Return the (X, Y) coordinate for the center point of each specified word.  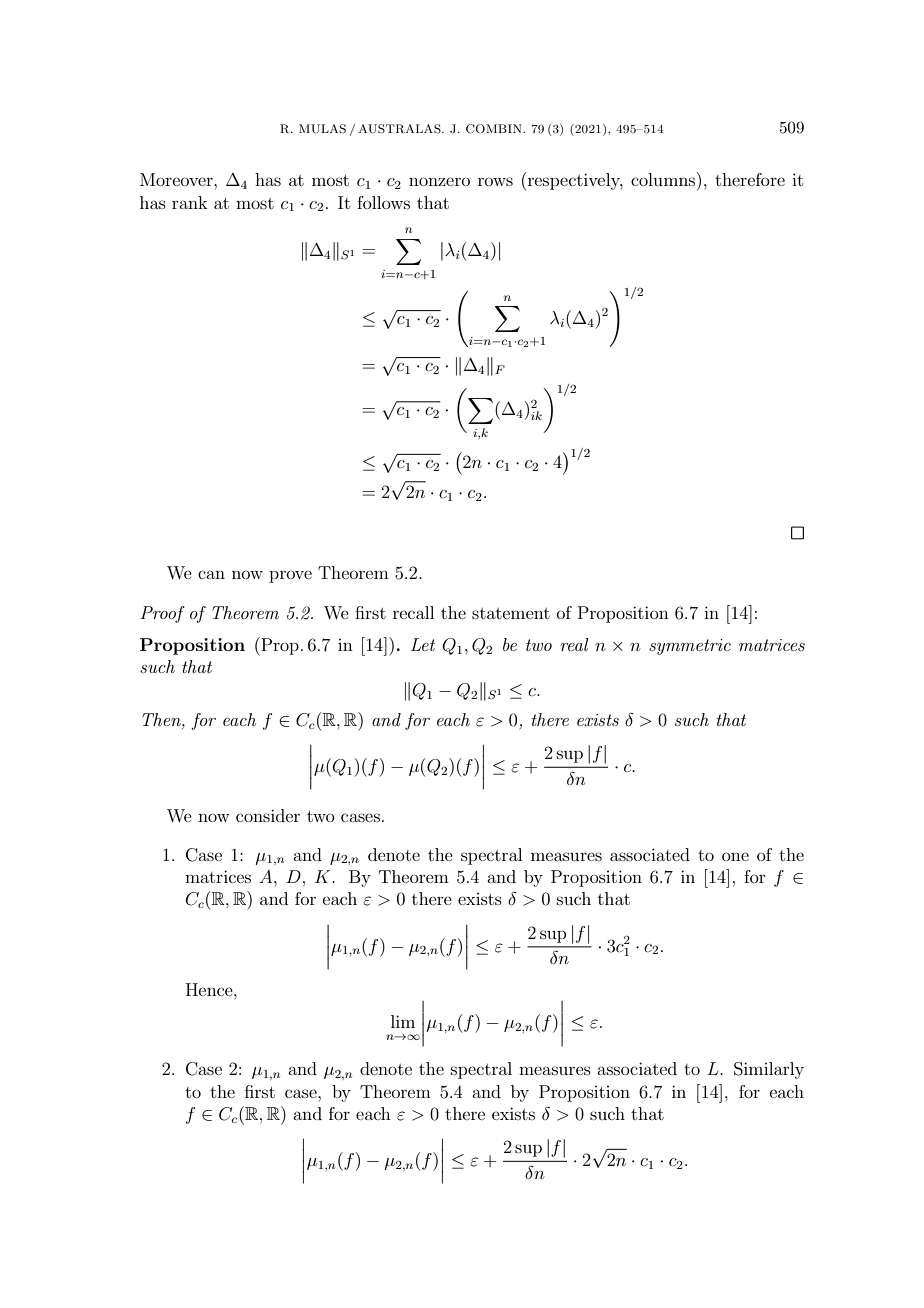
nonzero (439, 181)
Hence (210, 989)
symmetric (690, 647)
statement (511, 613)
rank (190, 202)
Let (423, 644)
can (211, 574)
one (735, 856)
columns (664, 179)
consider (268, 815)
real (575, 644)
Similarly (769, 1070)
